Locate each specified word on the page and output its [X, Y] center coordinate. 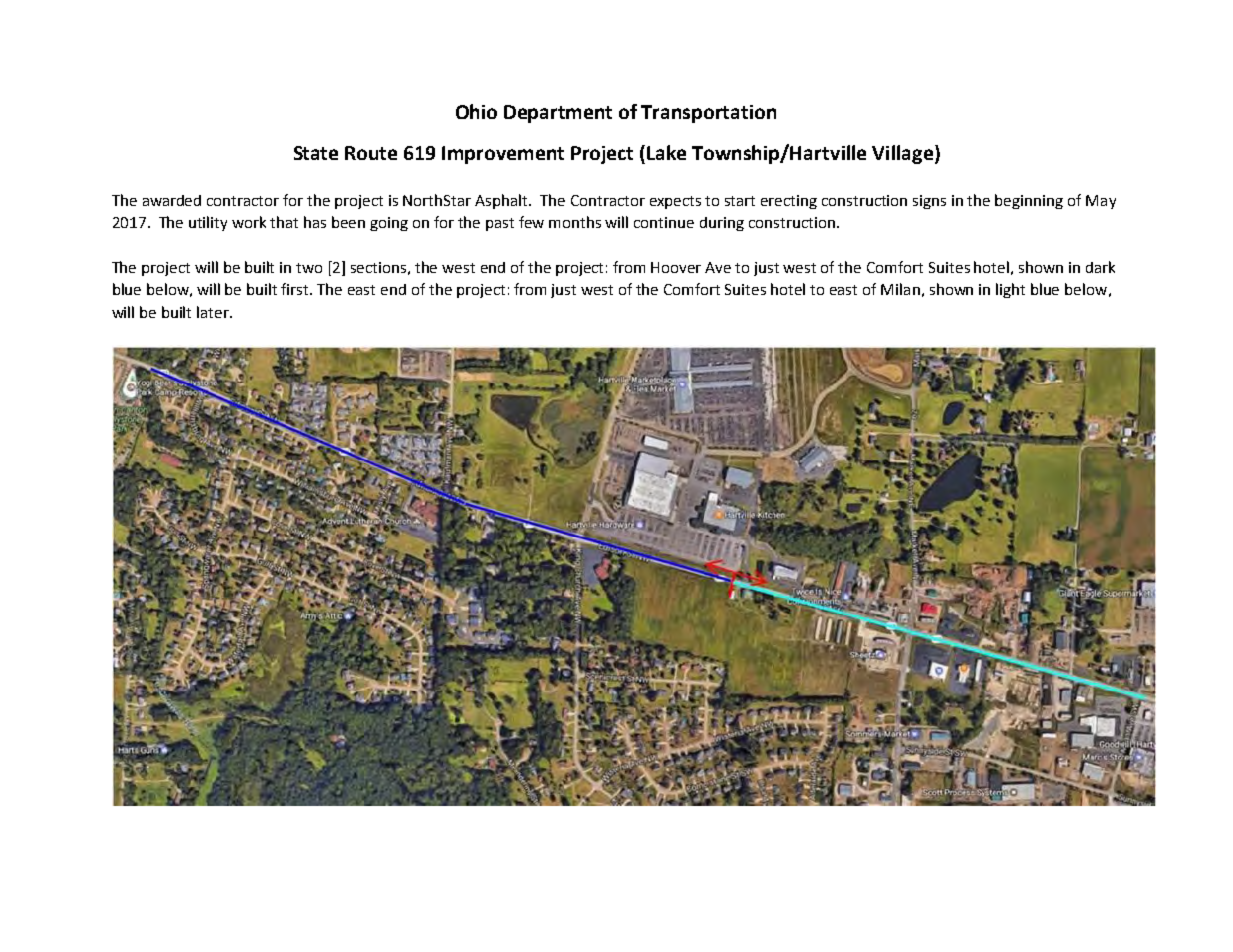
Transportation [708, 114]
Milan [900, 289]
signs [929, 202]
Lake [666, 152]
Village [902, 154]
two [309, 268]
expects [675, 202]
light [1010, 290]
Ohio [476, 111]
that [284, 222]
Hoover [676, 267]
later [214, 312]
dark [1100, 267]
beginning [1029, 201]
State [316, 153]
